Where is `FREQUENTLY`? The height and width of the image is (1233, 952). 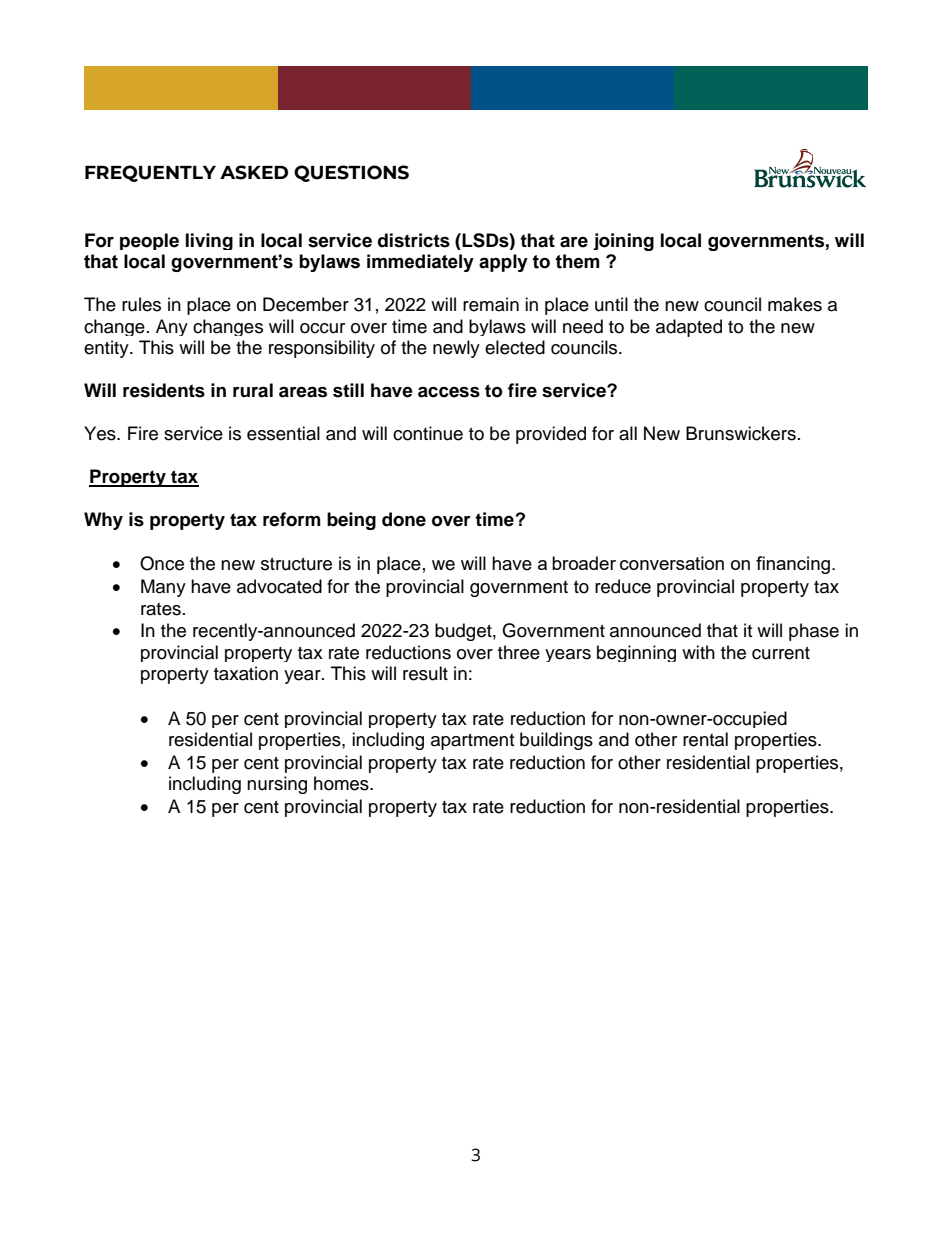
FREQUENTLY is located at coordinates (150, 173).
